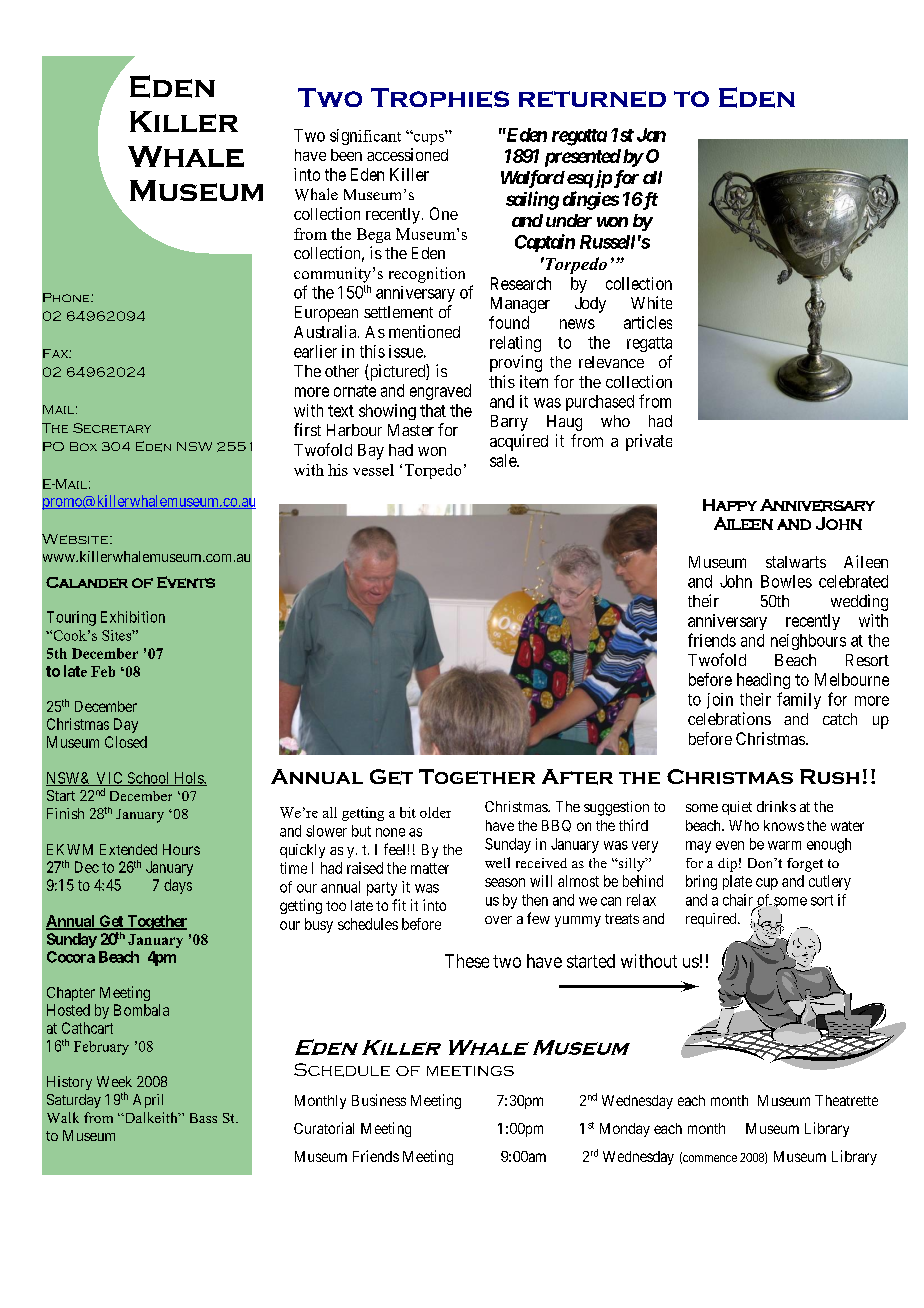 The image size is (924, 1308). What do you see at coordinates (648, 322) in the image?
I see `articles` at bounding box center [648, 322].
